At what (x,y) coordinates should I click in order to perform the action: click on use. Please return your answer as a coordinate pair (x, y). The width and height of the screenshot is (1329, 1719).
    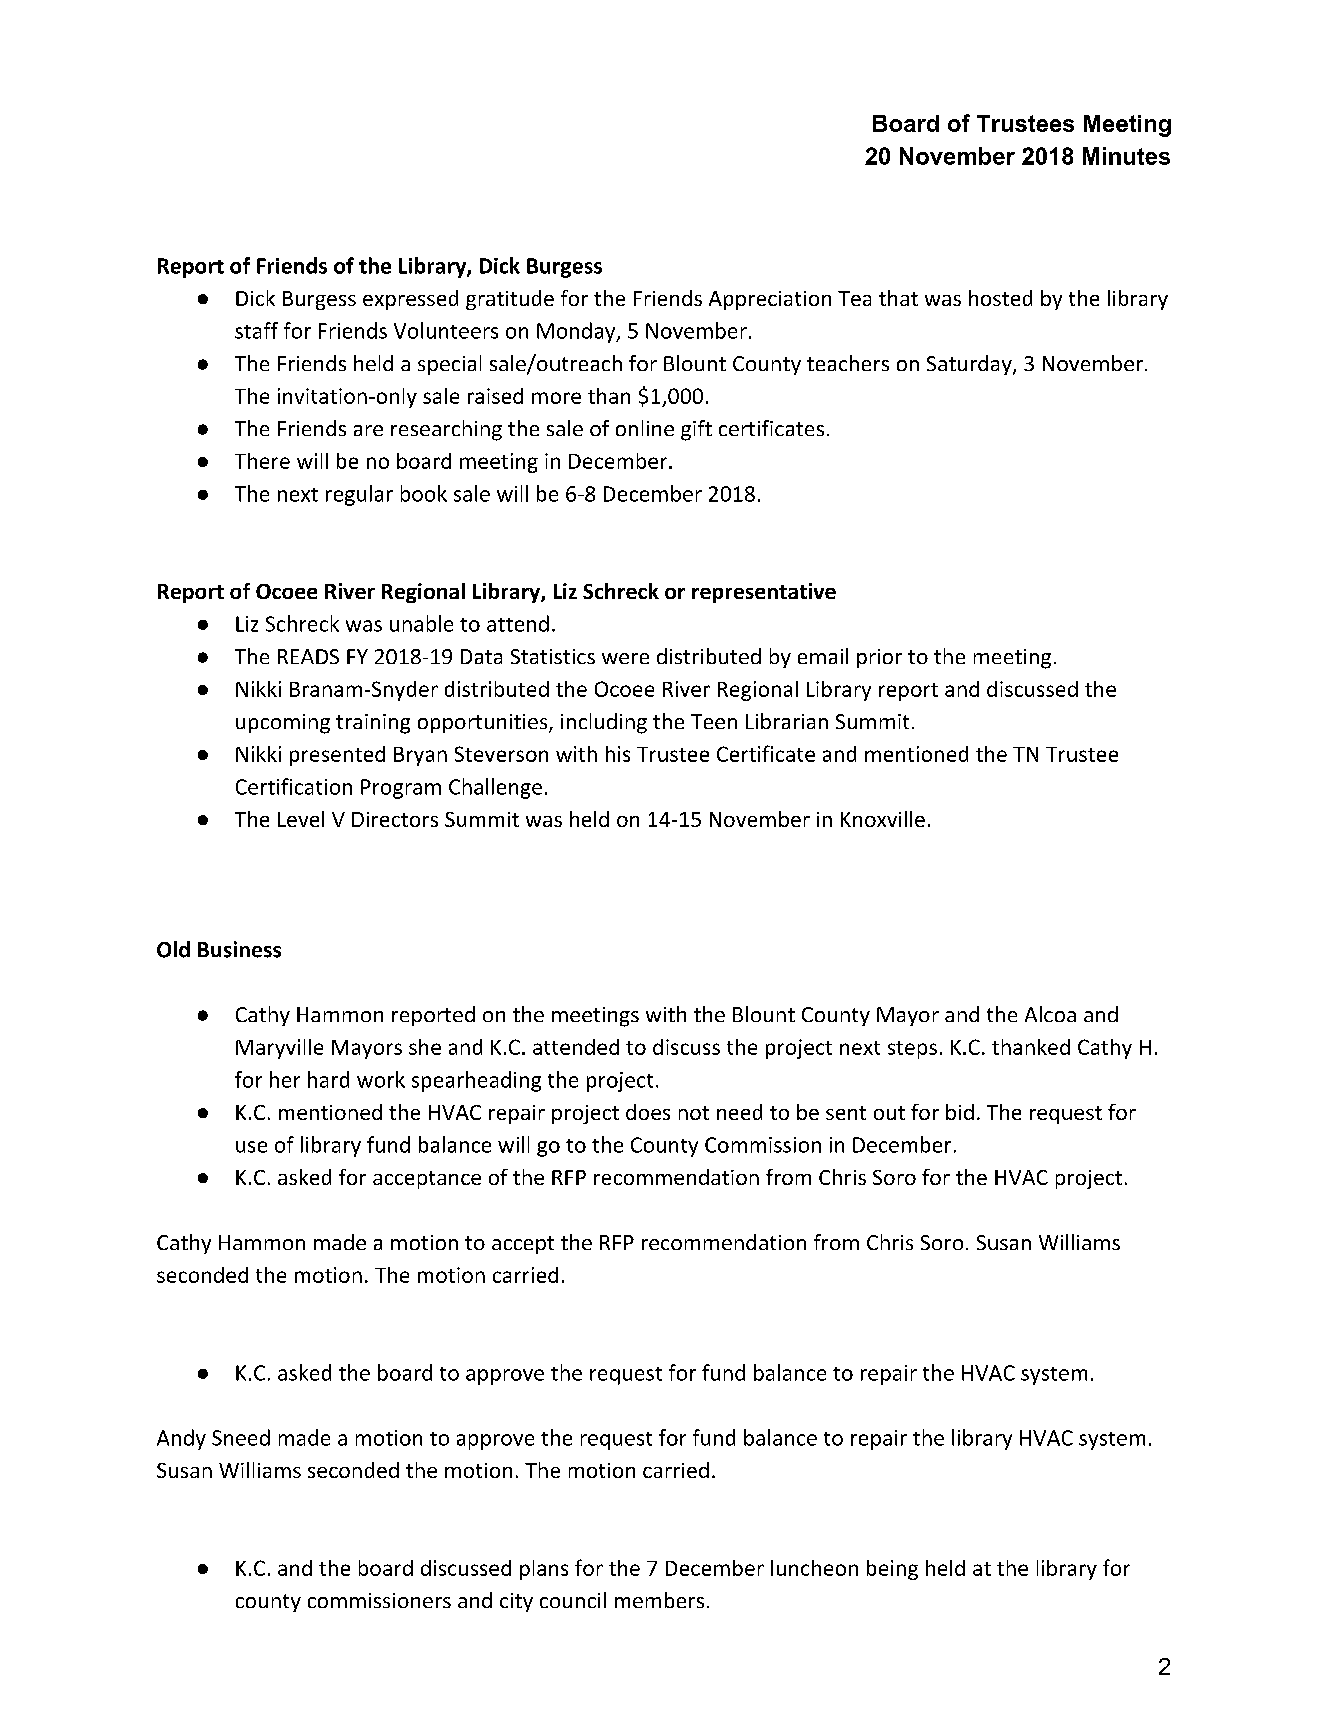
    Looking at the image, I should click on (251, 1147).
